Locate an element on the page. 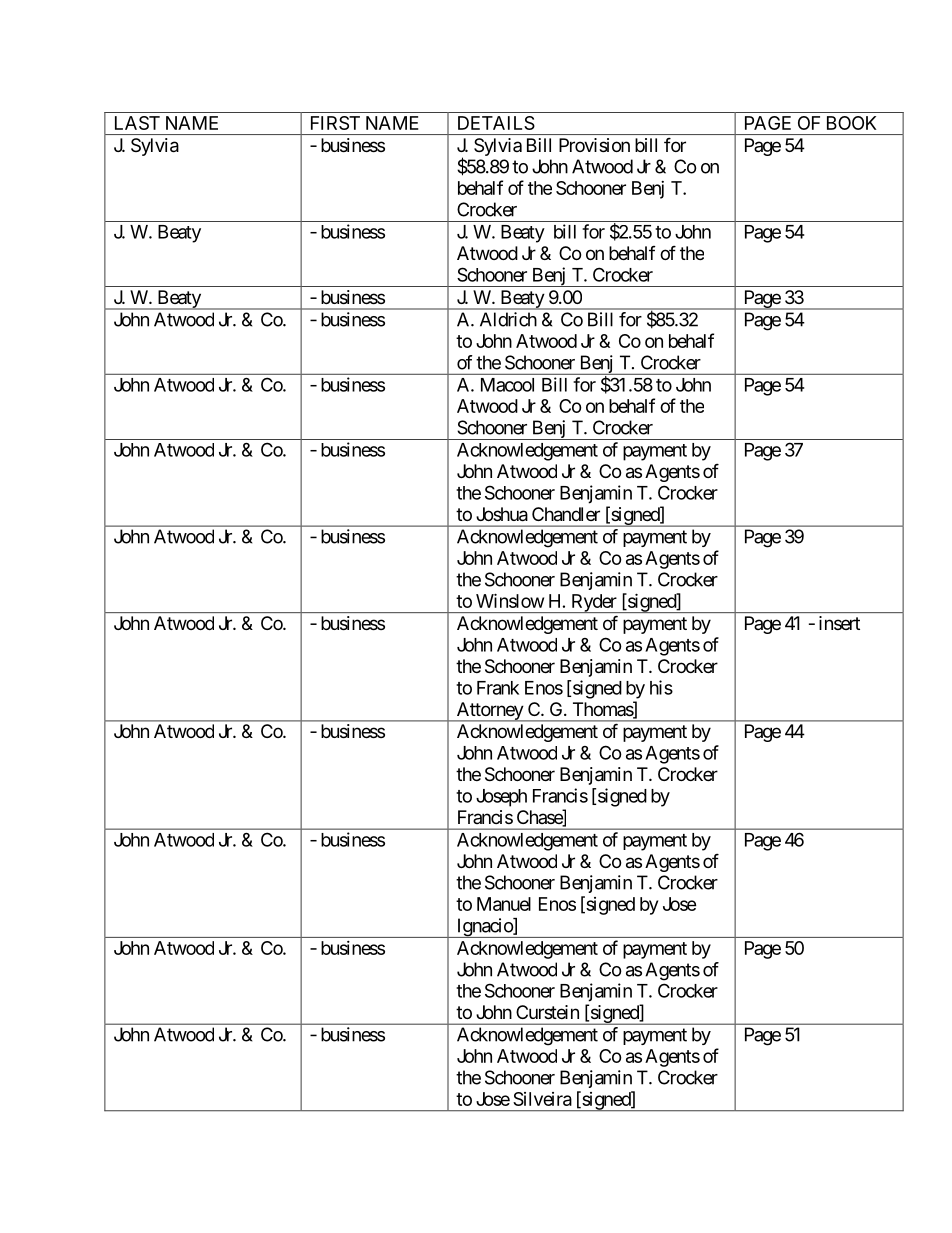 This document has width=952, height=1233. insert is located at coordinates (839, 623).
